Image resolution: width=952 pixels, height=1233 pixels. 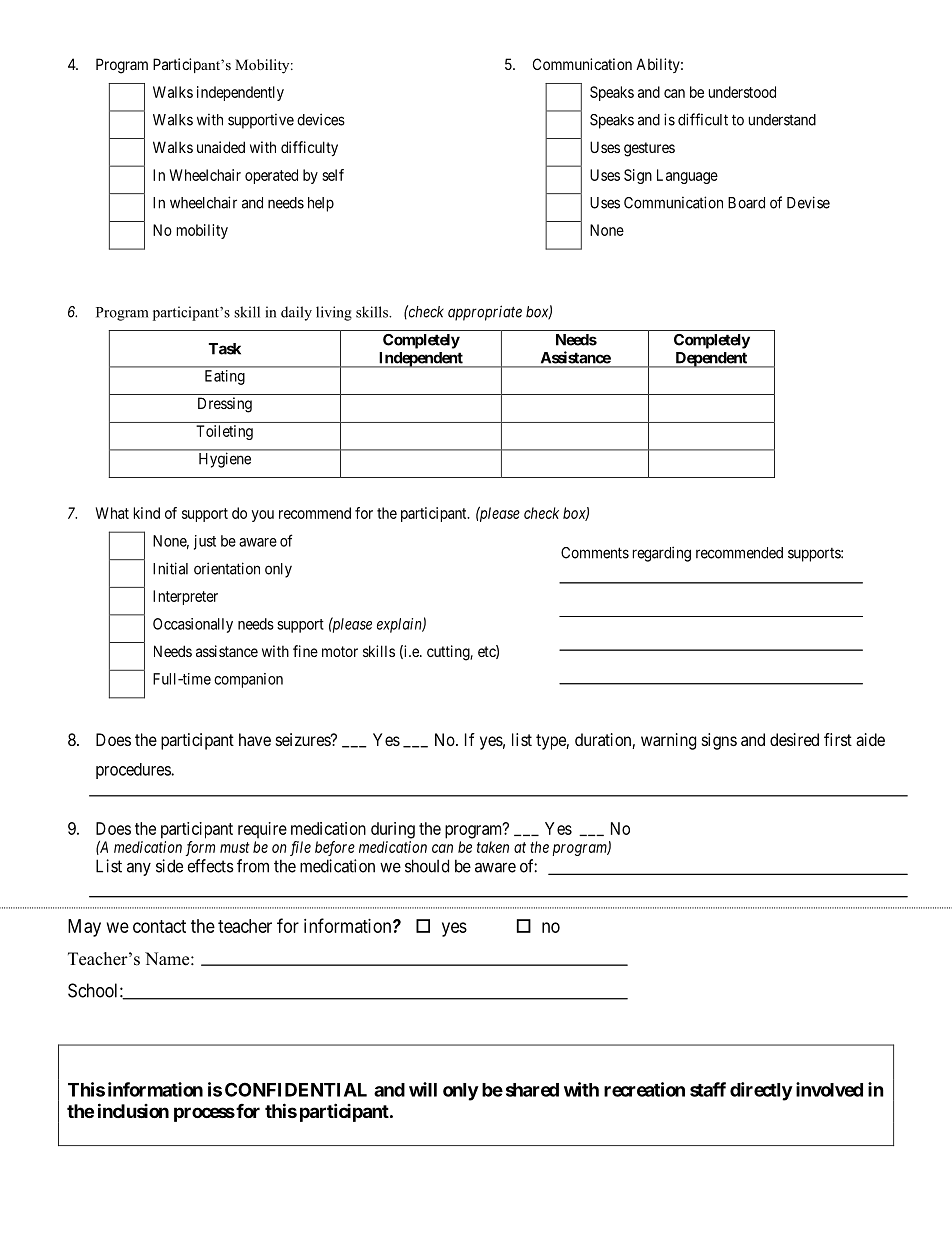 I want to click on Board, so click(x=746, y=203).
